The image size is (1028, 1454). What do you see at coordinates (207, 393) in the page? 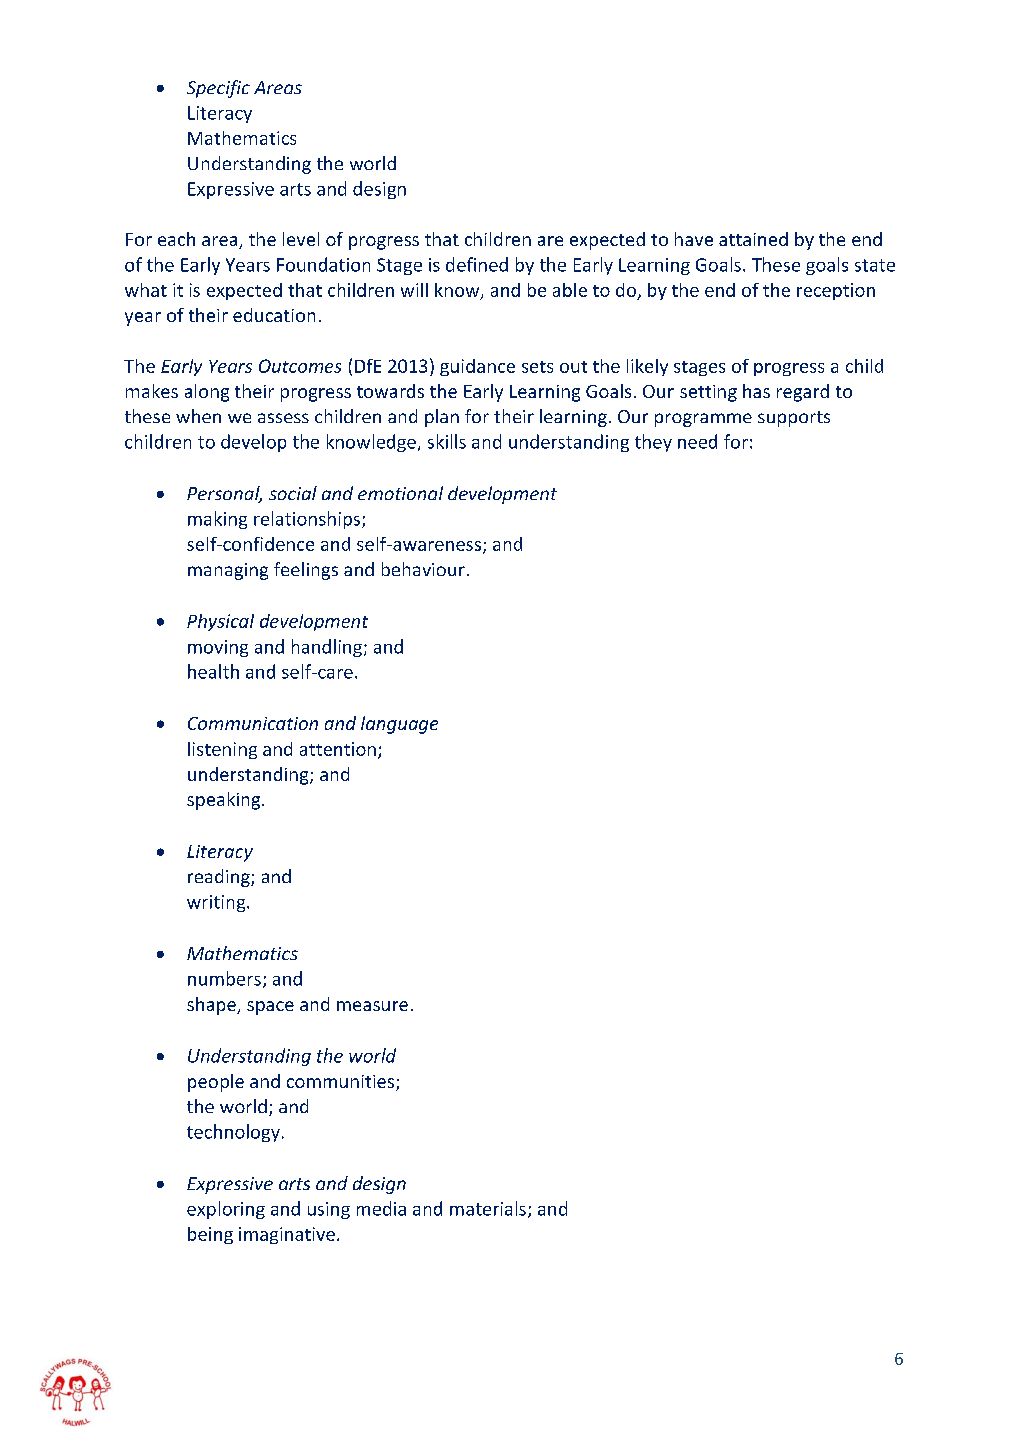
I see `along` at bounding box center [207, 393].
